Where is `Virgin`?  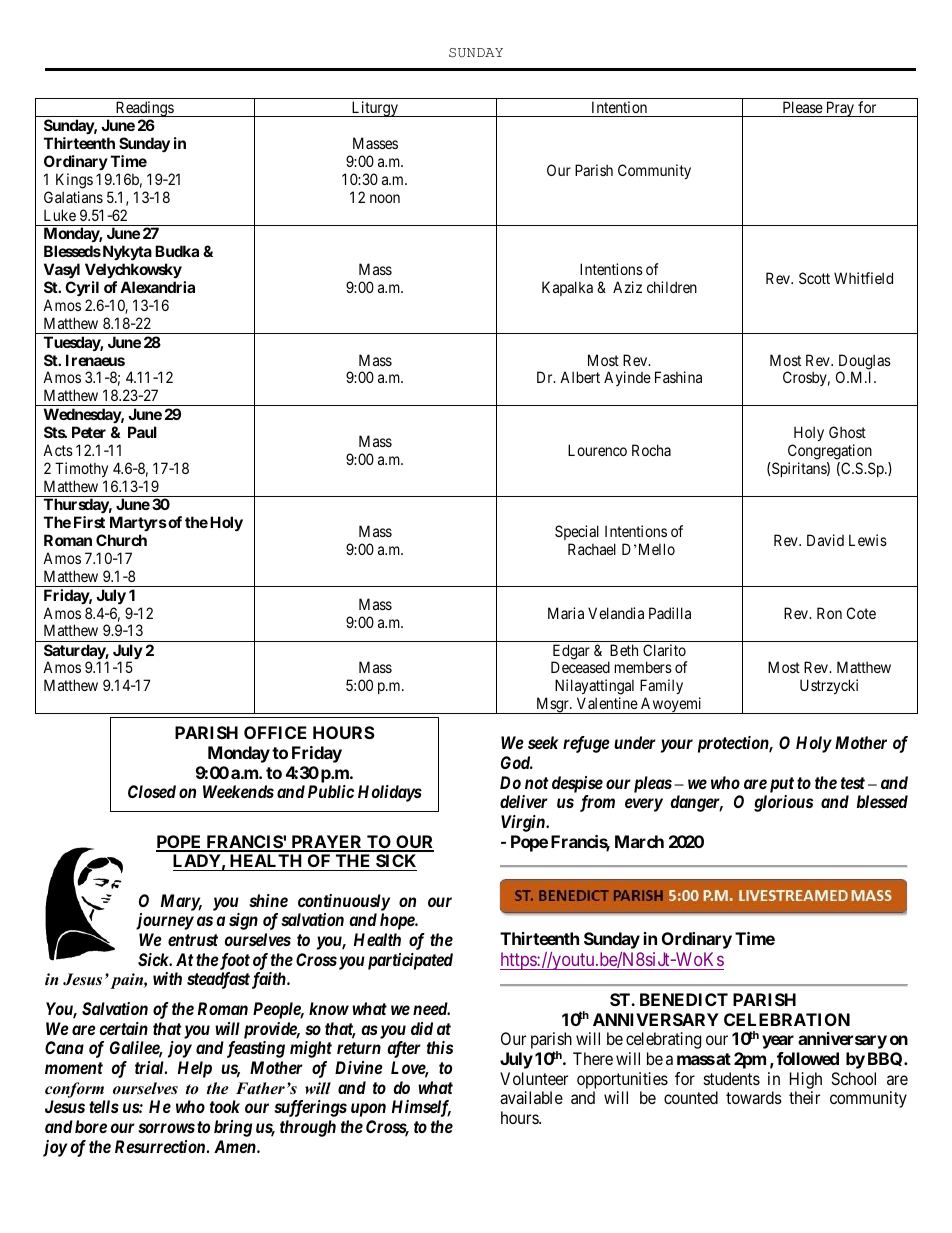
Virgin is located at coordinates (524, 823).
